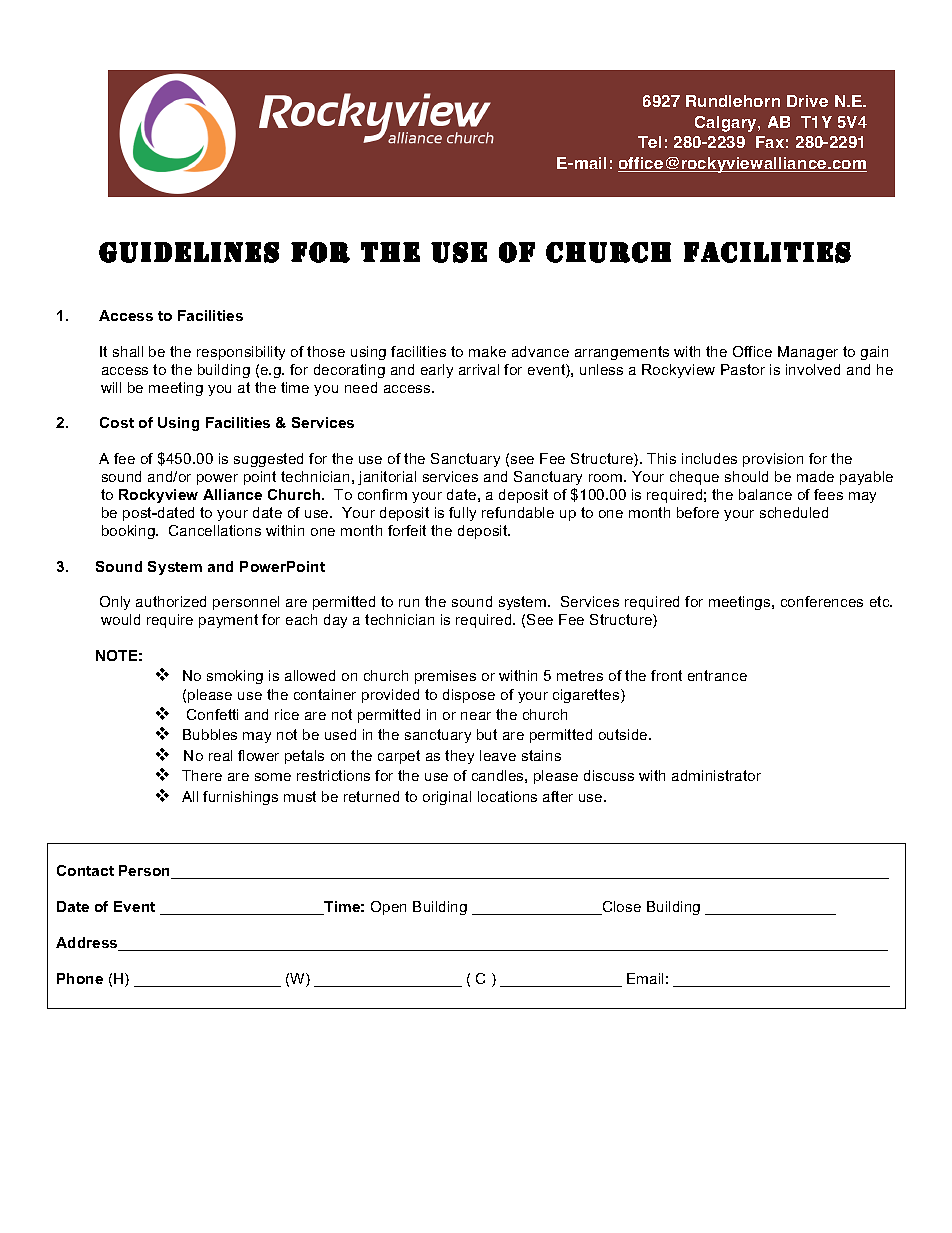 The image size is (952, 1233). Describe the element at coordinates (649, 142) in the document. I see `Tel` at that location.
